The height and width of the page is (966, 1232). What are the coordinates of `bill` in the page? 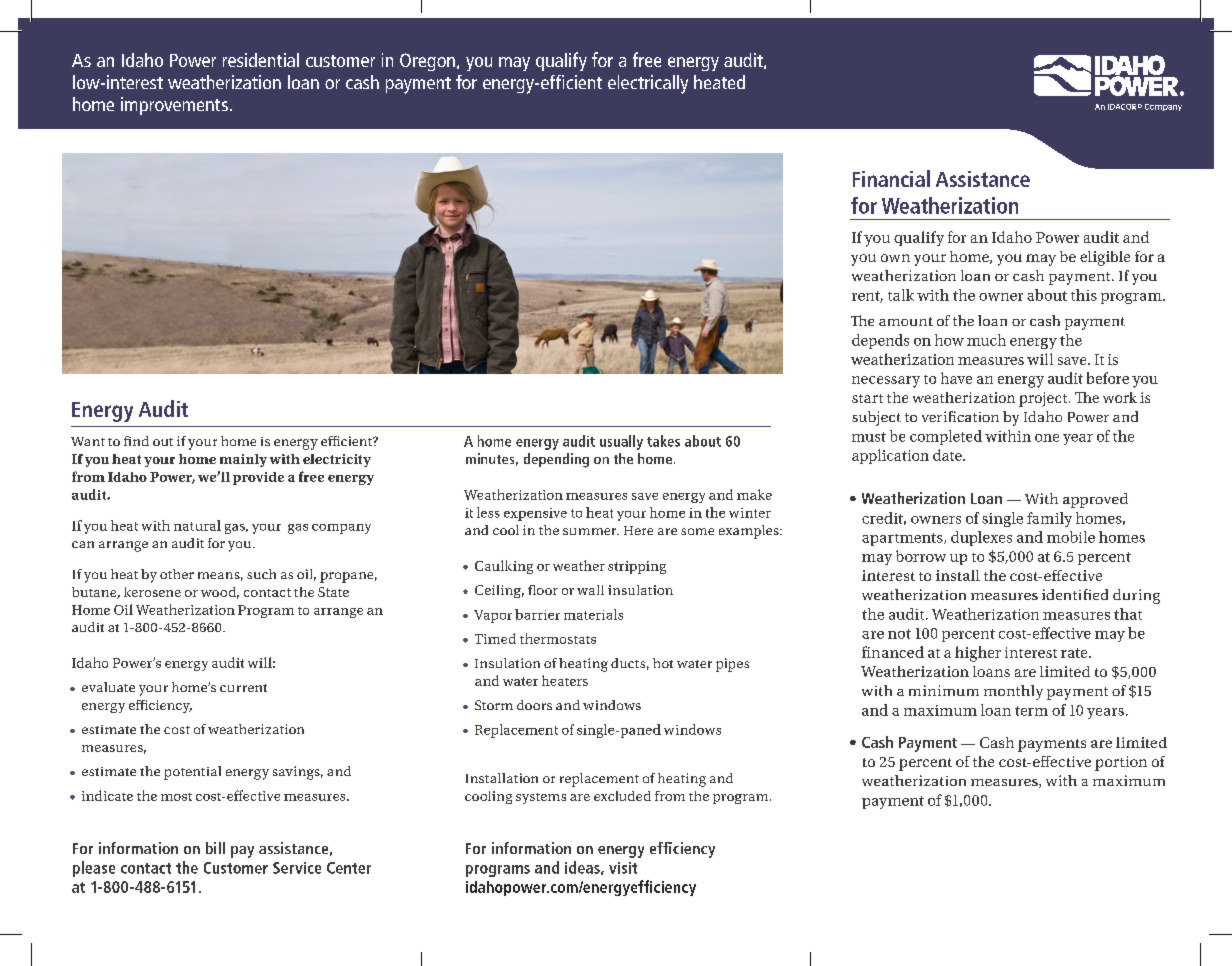 It's located at (215, 848).
